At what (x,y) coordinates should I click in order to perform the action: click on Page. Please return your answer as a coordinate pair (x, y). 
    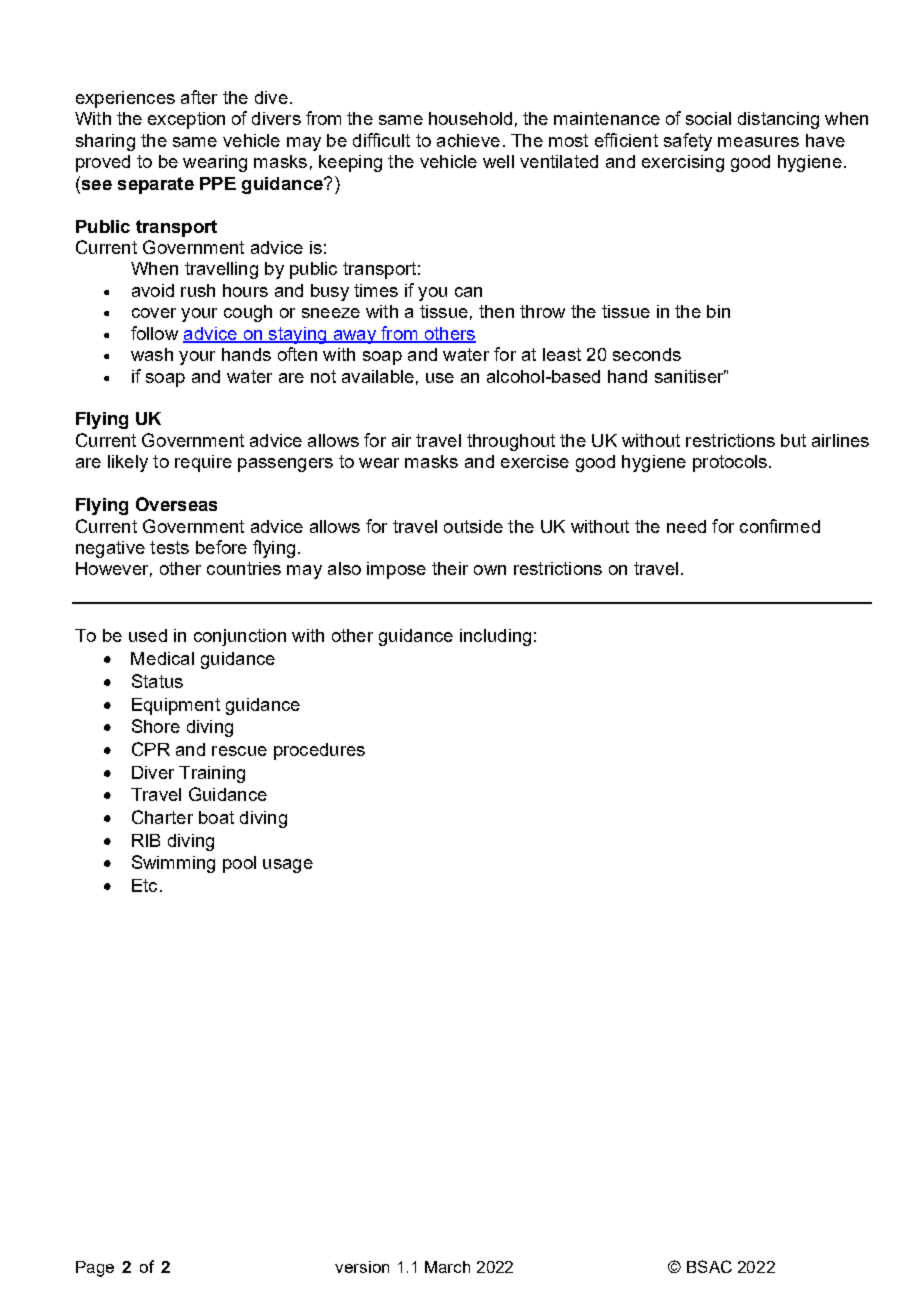
    Looking at the image, I should click on (95, 1269).
